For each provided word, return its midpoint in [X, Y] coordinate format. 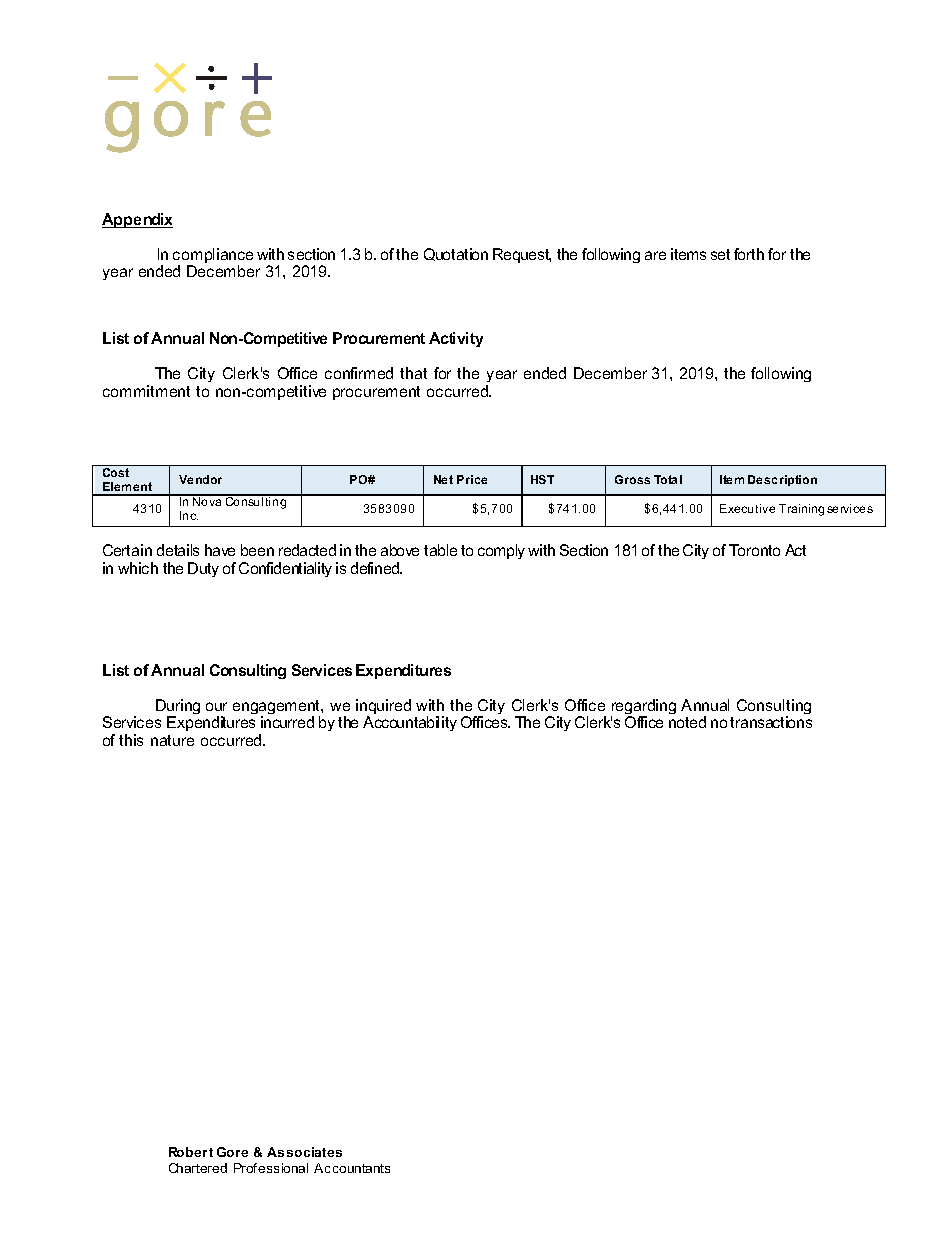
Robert [191, 1152]
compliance [213, 257]
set [720, 254]
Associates [304, 1152]
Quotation [456, 254]
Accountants [352, 1168]
